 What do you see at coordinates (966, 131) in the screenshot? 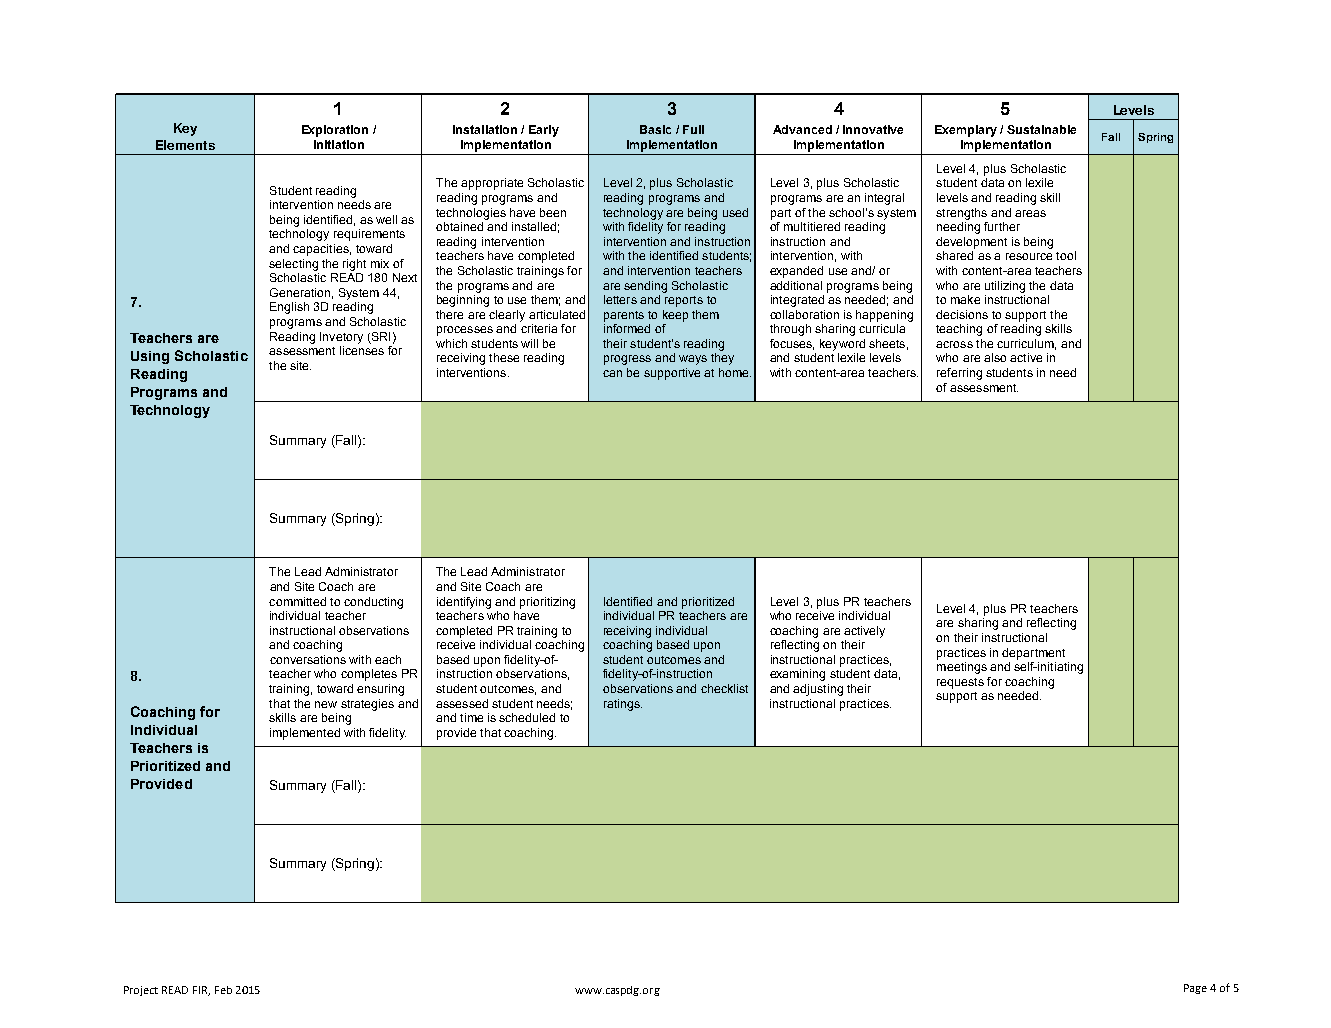
I see `Exemplary` at bounding box center [966, 131].
